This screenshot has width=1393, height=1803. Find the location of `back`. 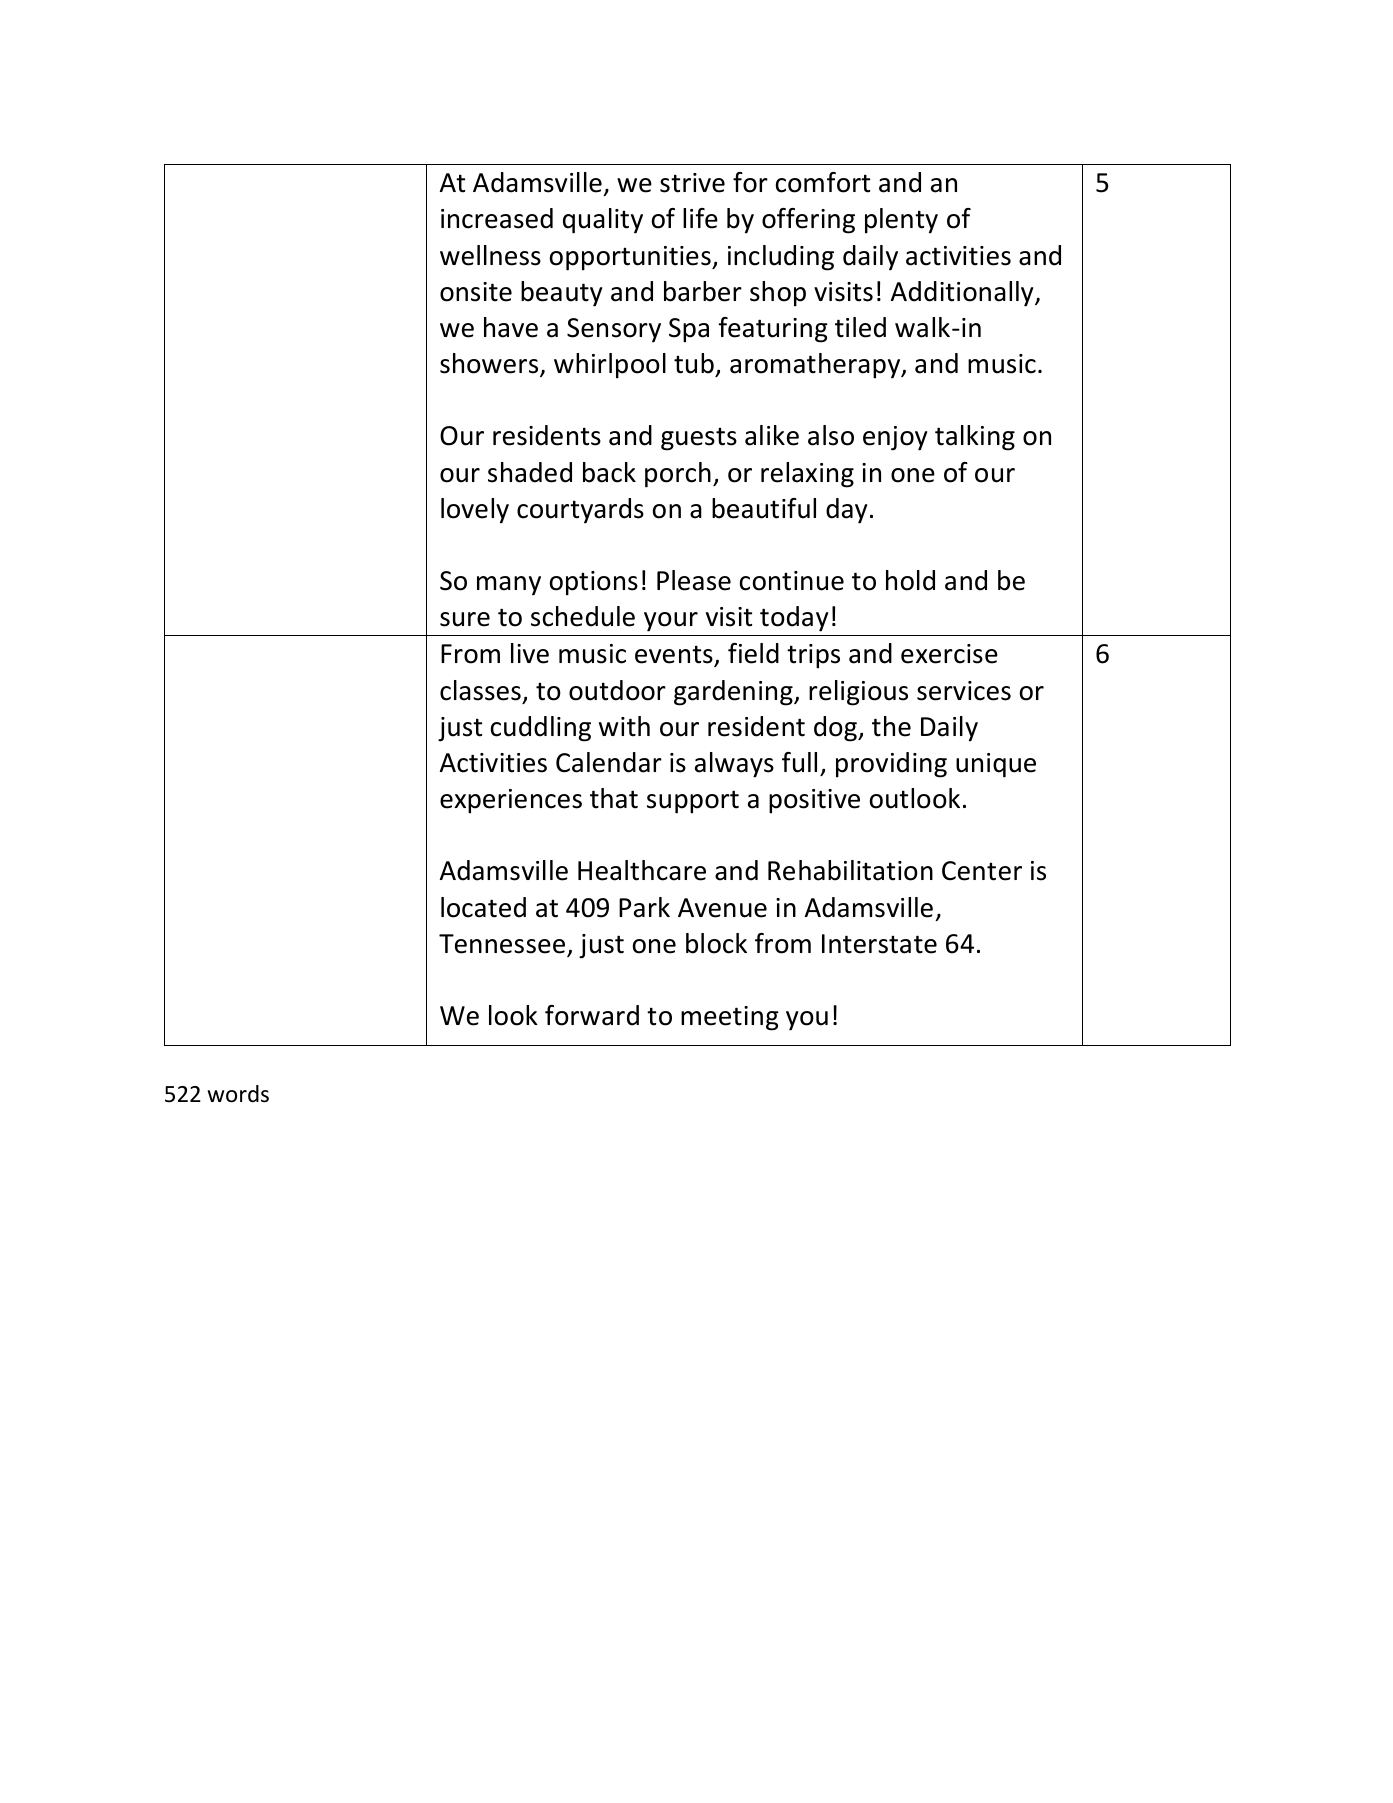

back is located at coordinates (609, 472).
